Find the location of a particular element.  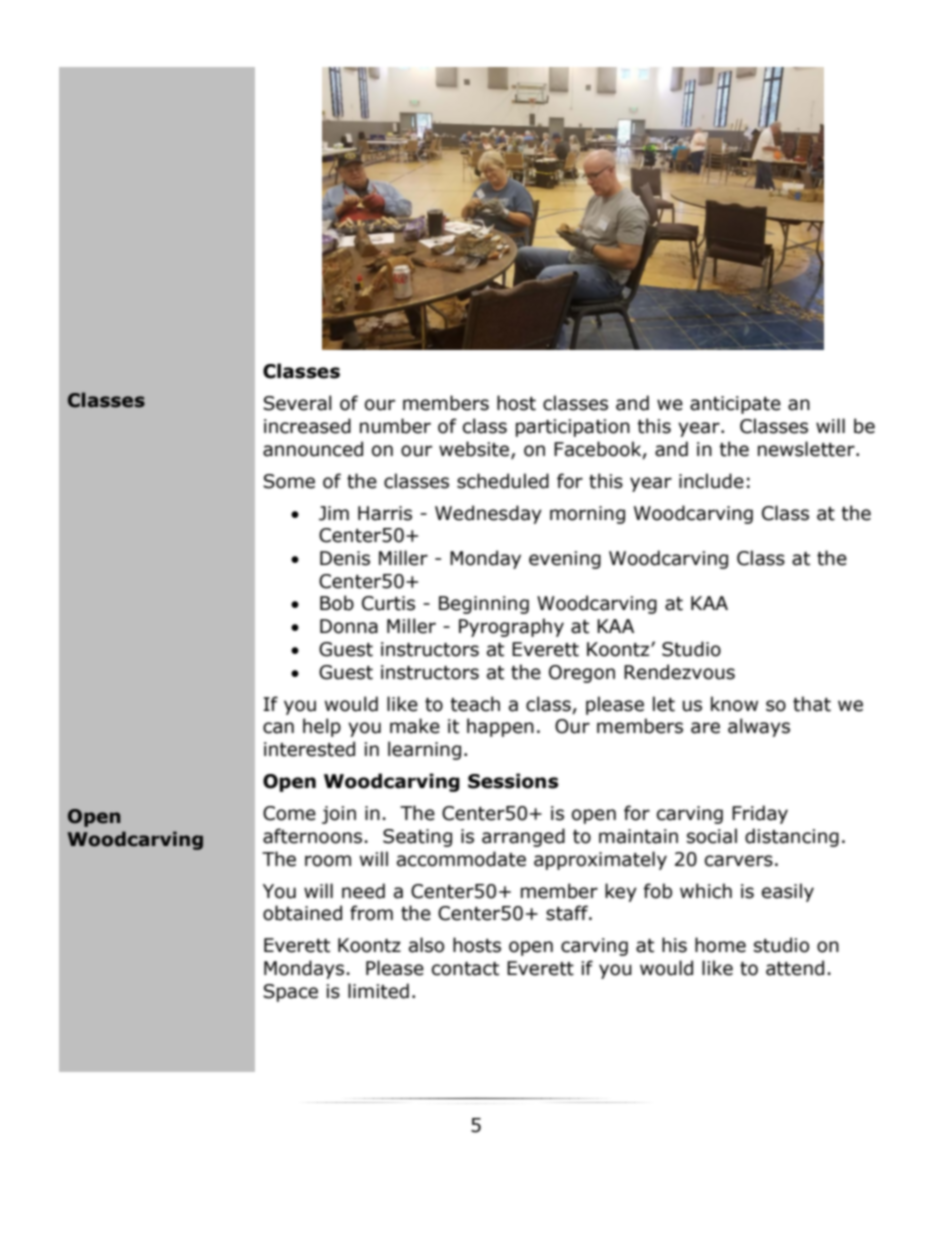

include is located at coordinates (711, 481).
